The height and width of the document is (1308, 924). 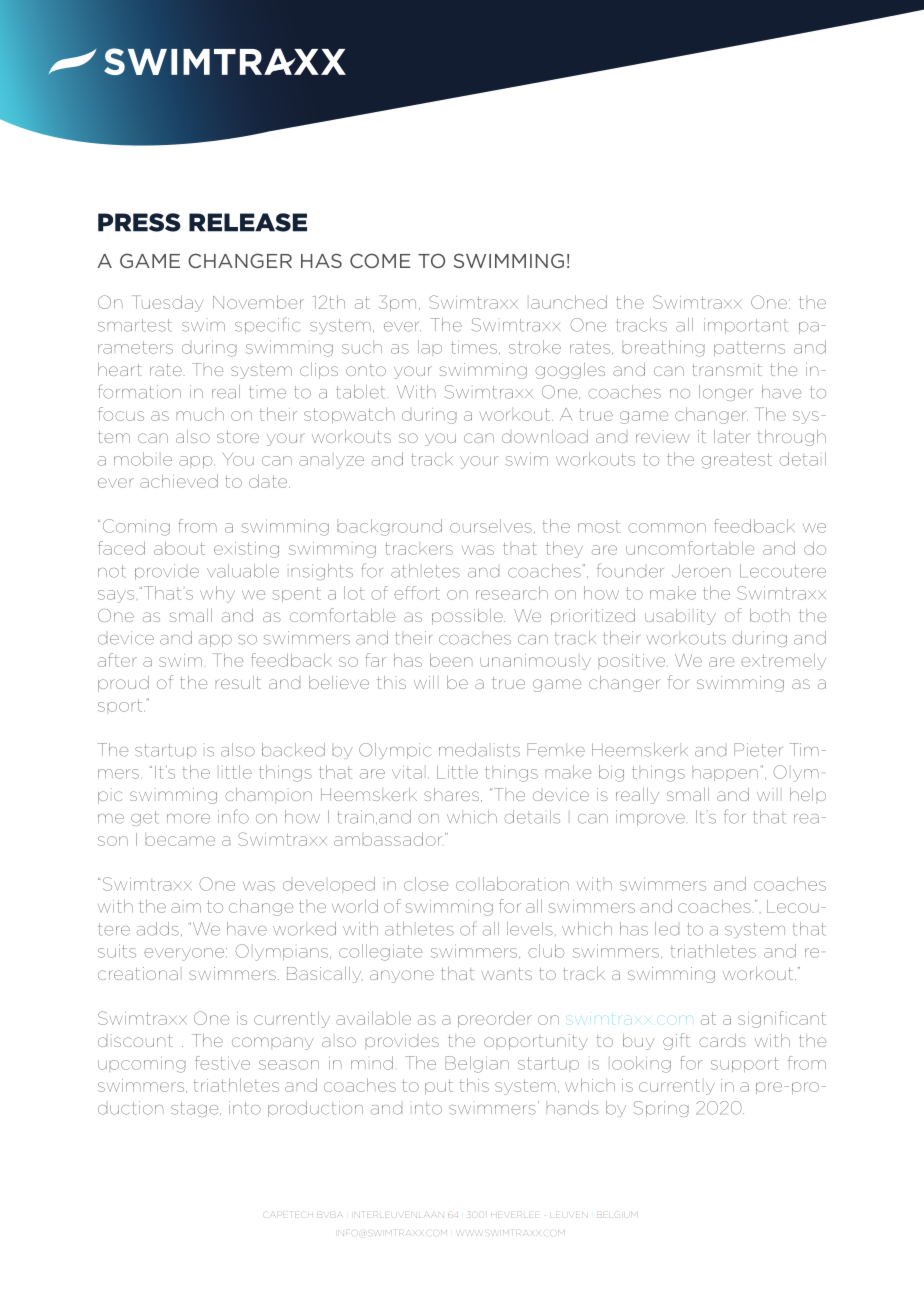 I want to click on put, so click(x=439, y=1087).
